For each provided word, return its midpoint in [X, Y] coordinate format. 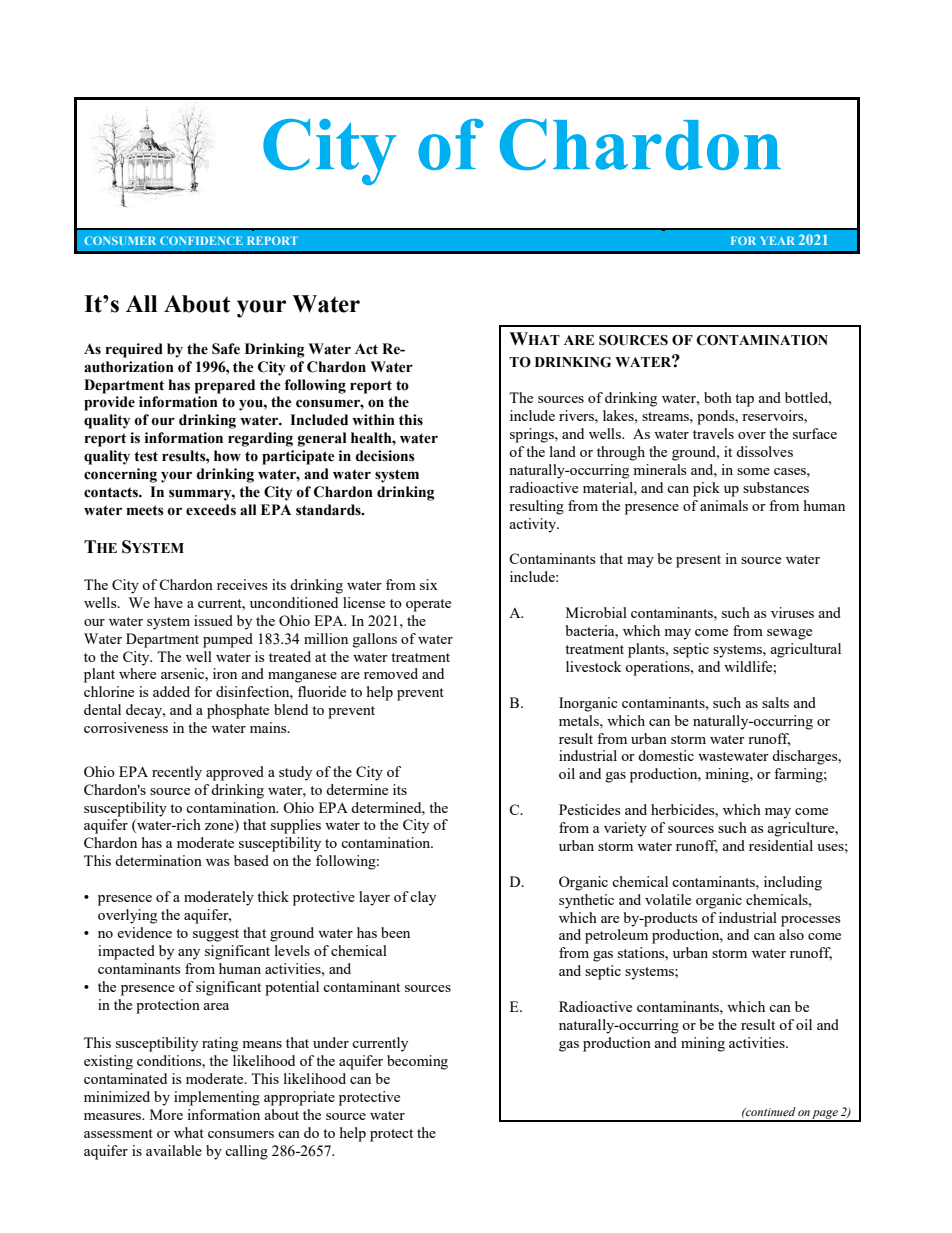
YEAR [778, 240]
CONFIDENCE [201, 240]
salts [775, 702]
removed [391, 673]
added [171, 691]
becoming [417, 1062]
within [373, 419]
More [166, 1114]
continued [770, 1111]
